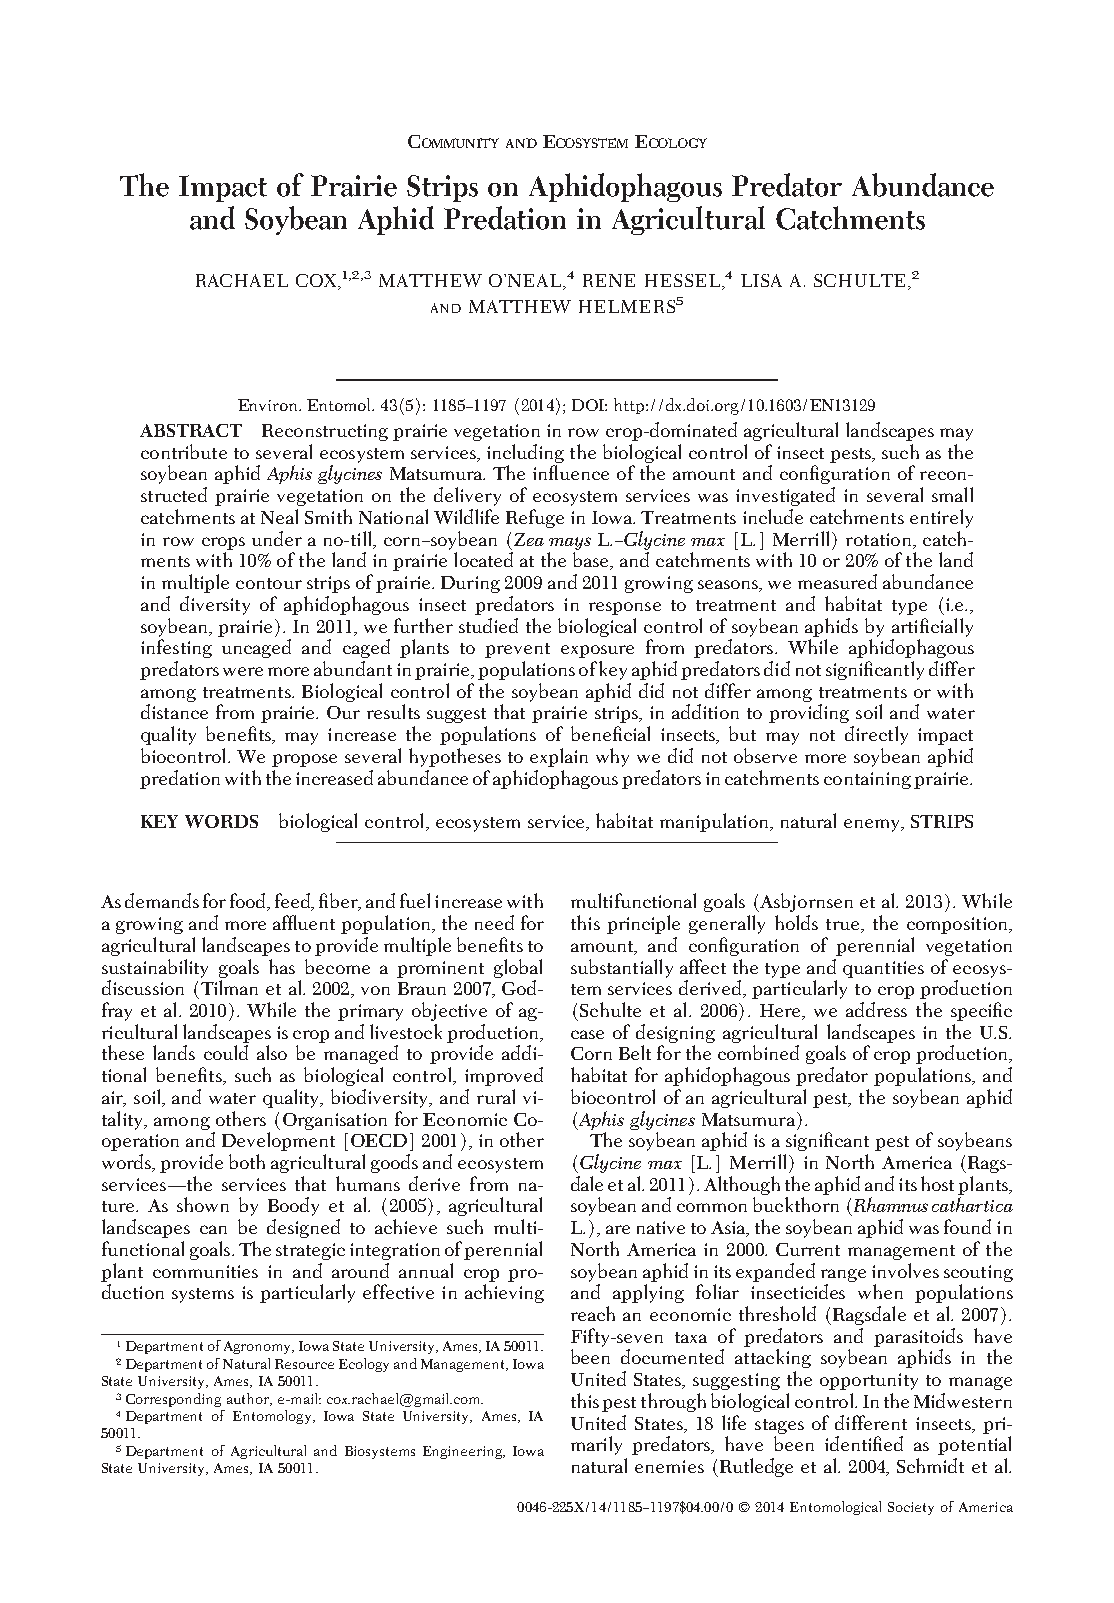  What do you see at coordinates (609, 280) in the document?
I see `RENE` at bounding box center [609, 280].
